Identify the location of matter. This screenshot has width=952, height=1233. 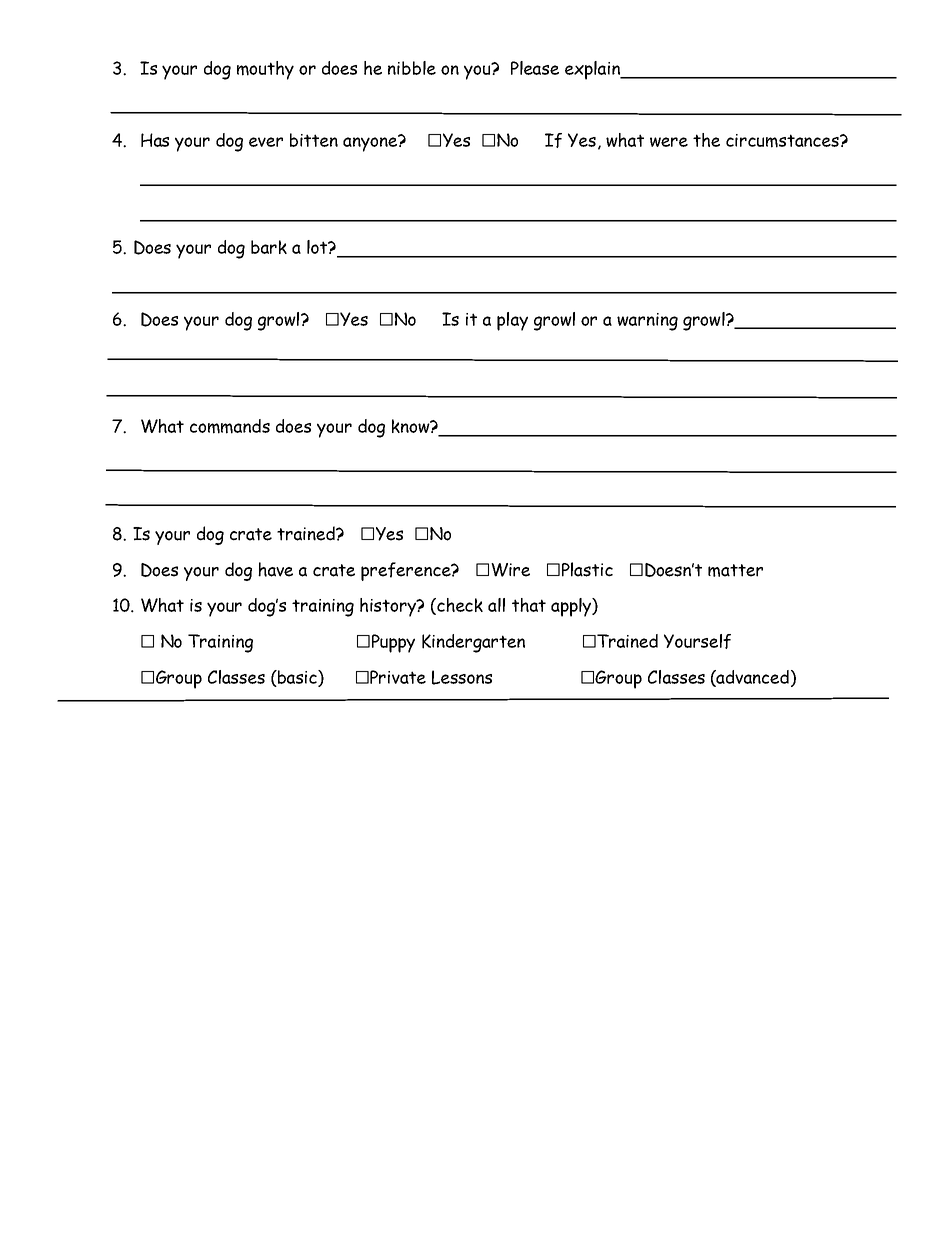
(735, 570).
